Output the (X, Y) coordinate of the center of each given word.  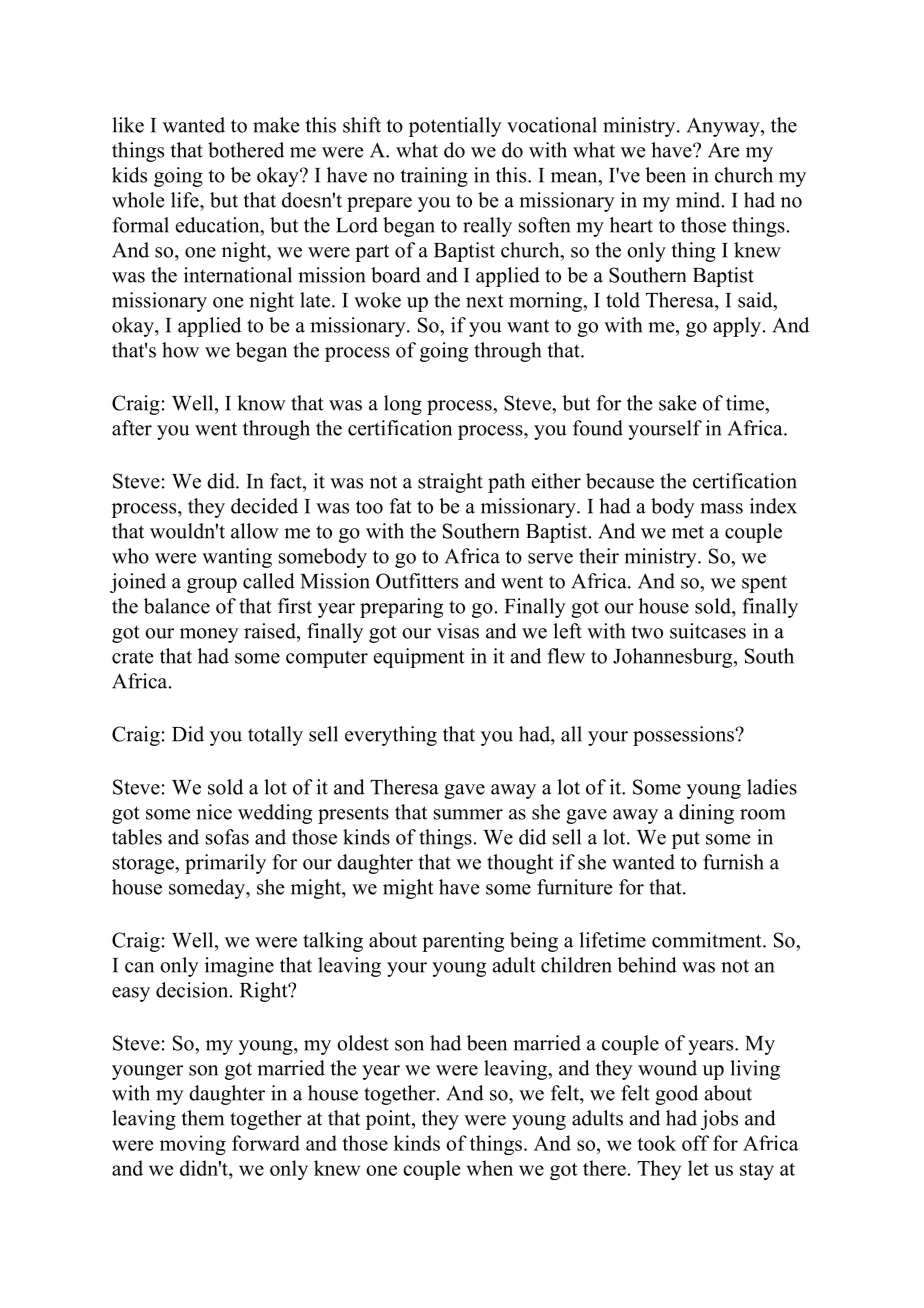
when (490, 1168)
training (434, 177)
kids (129, 175)
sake (678, 403)
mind (699, 200)
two (647, 632)
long (403, 405)
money (209, 635)
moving (193, 1145)
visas (458, 631)
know (261, 403)
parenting (463, 942)
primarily (225, 864)
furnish (733, 862)
